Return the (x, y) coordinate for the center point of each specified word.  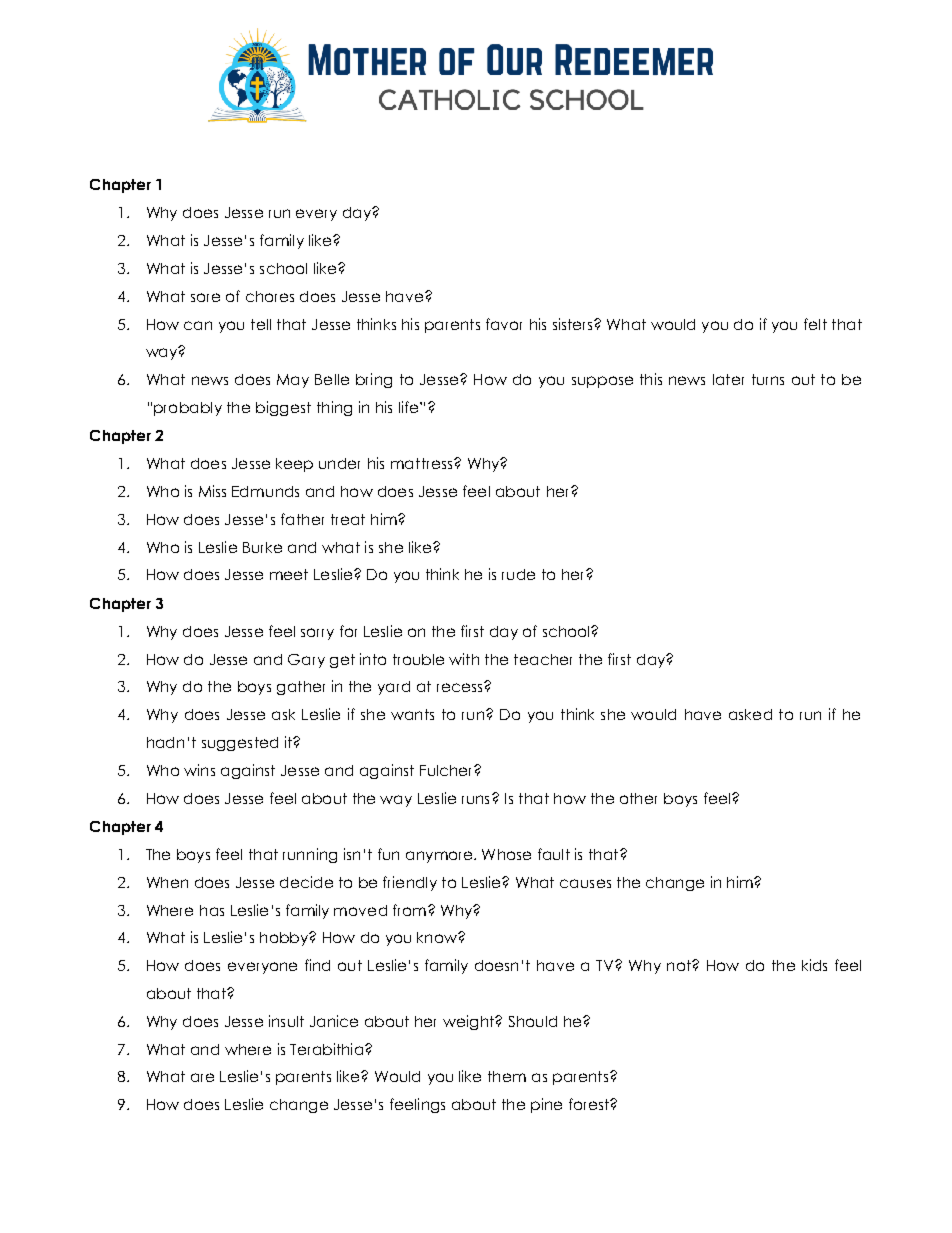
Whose (506, 854)
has (212, 910)
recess (461, 687)
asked (750, 714)
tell (261, 324)
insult (286, 1021)
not (680, 965)
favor (504, 324)
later (728, 379)
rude (518, 574)
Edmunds (265, 491)
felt (815, 324)
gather (301, 688)
